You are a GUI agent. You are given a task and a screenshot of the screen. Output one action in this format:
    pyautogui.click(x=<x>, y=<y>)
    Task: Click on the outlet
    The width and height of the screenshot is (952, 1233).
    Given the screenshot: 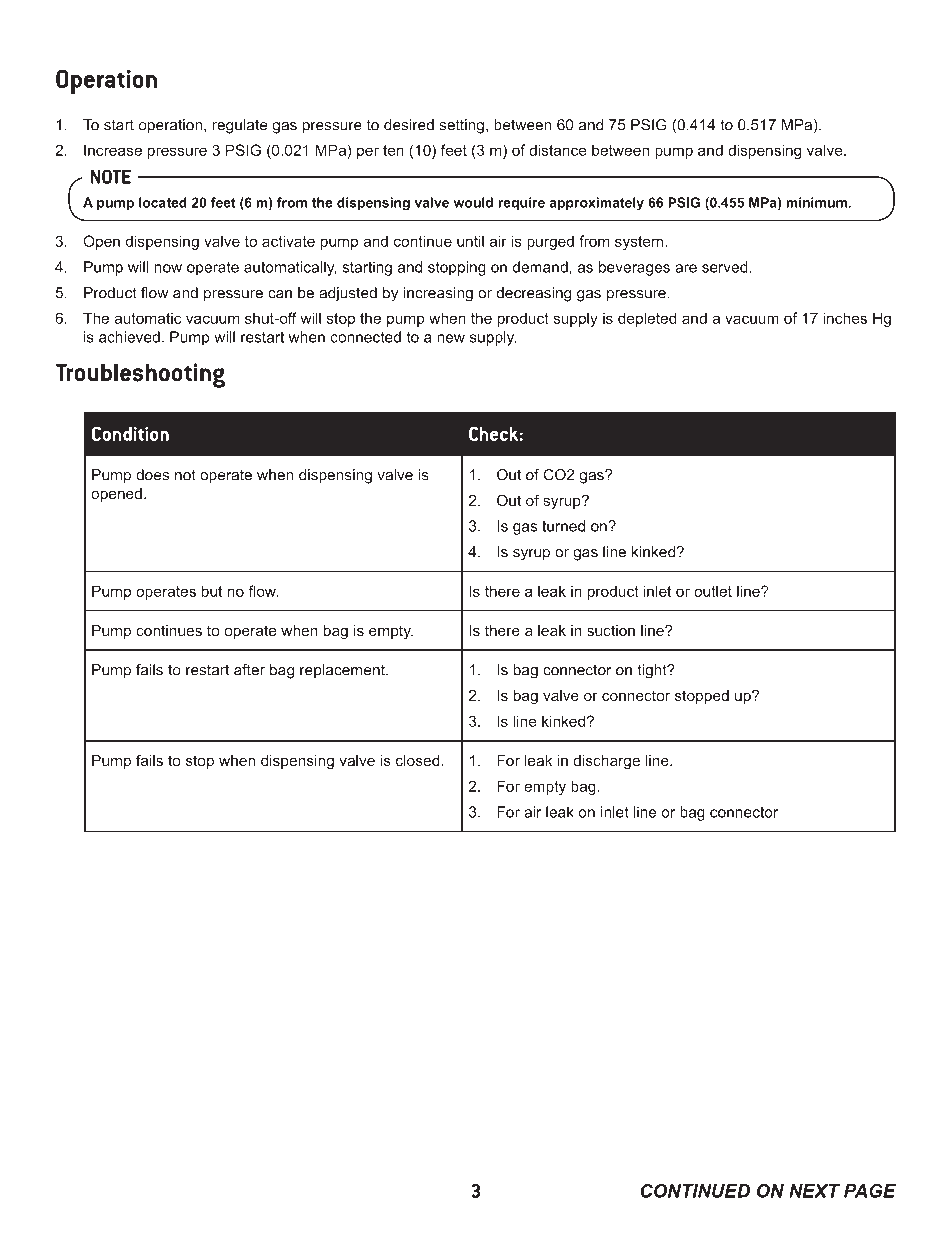 What is the action you would take?
    pyautogui.click(x=713, y=591)
